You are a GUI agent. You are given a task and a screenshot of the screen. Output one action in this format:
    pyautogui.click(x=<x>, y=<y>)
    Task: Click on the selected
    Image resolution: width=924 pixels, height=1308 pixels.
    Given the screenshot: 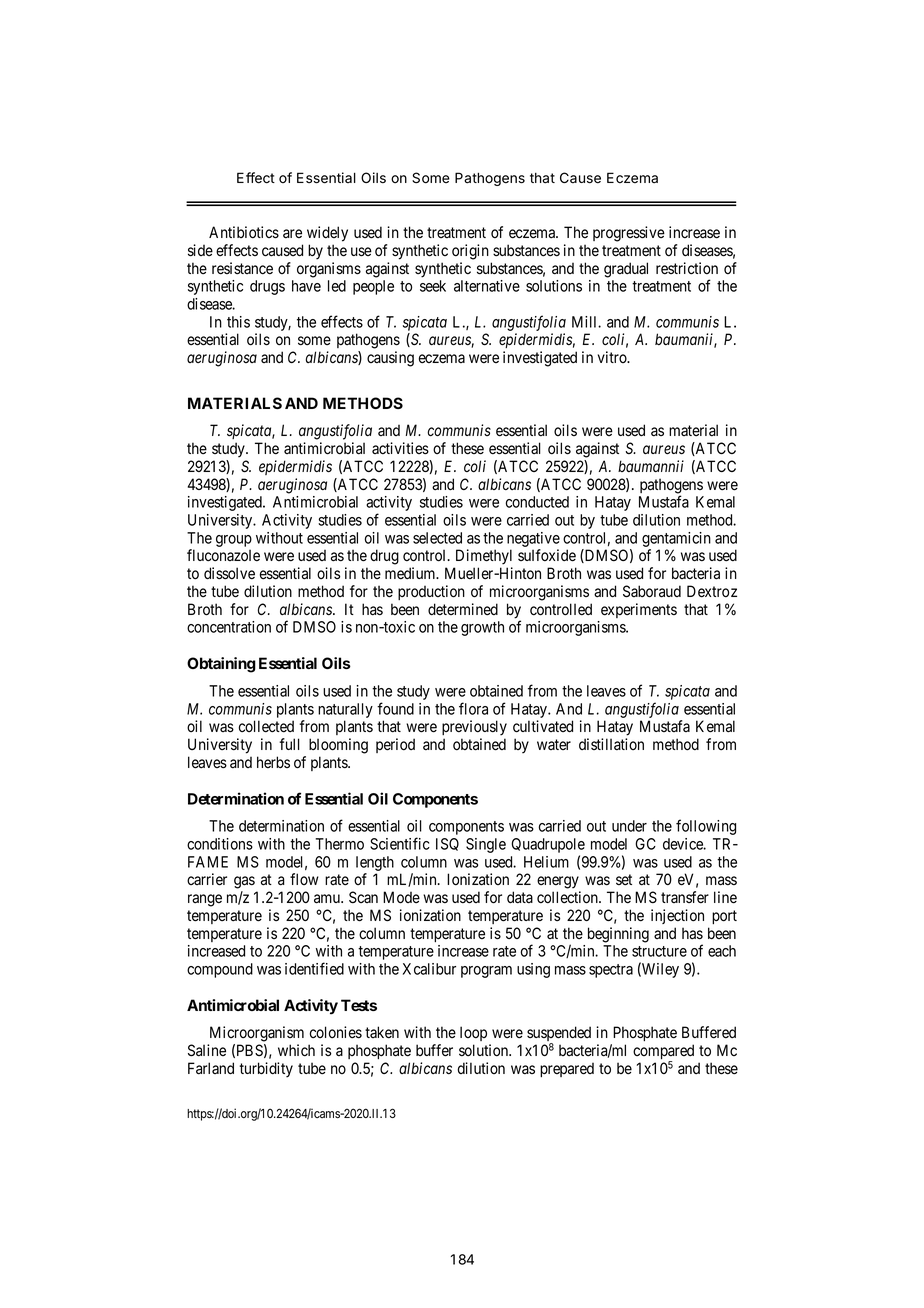 What is the action you would take?
    pyautogui.click(x=437, y=538)
